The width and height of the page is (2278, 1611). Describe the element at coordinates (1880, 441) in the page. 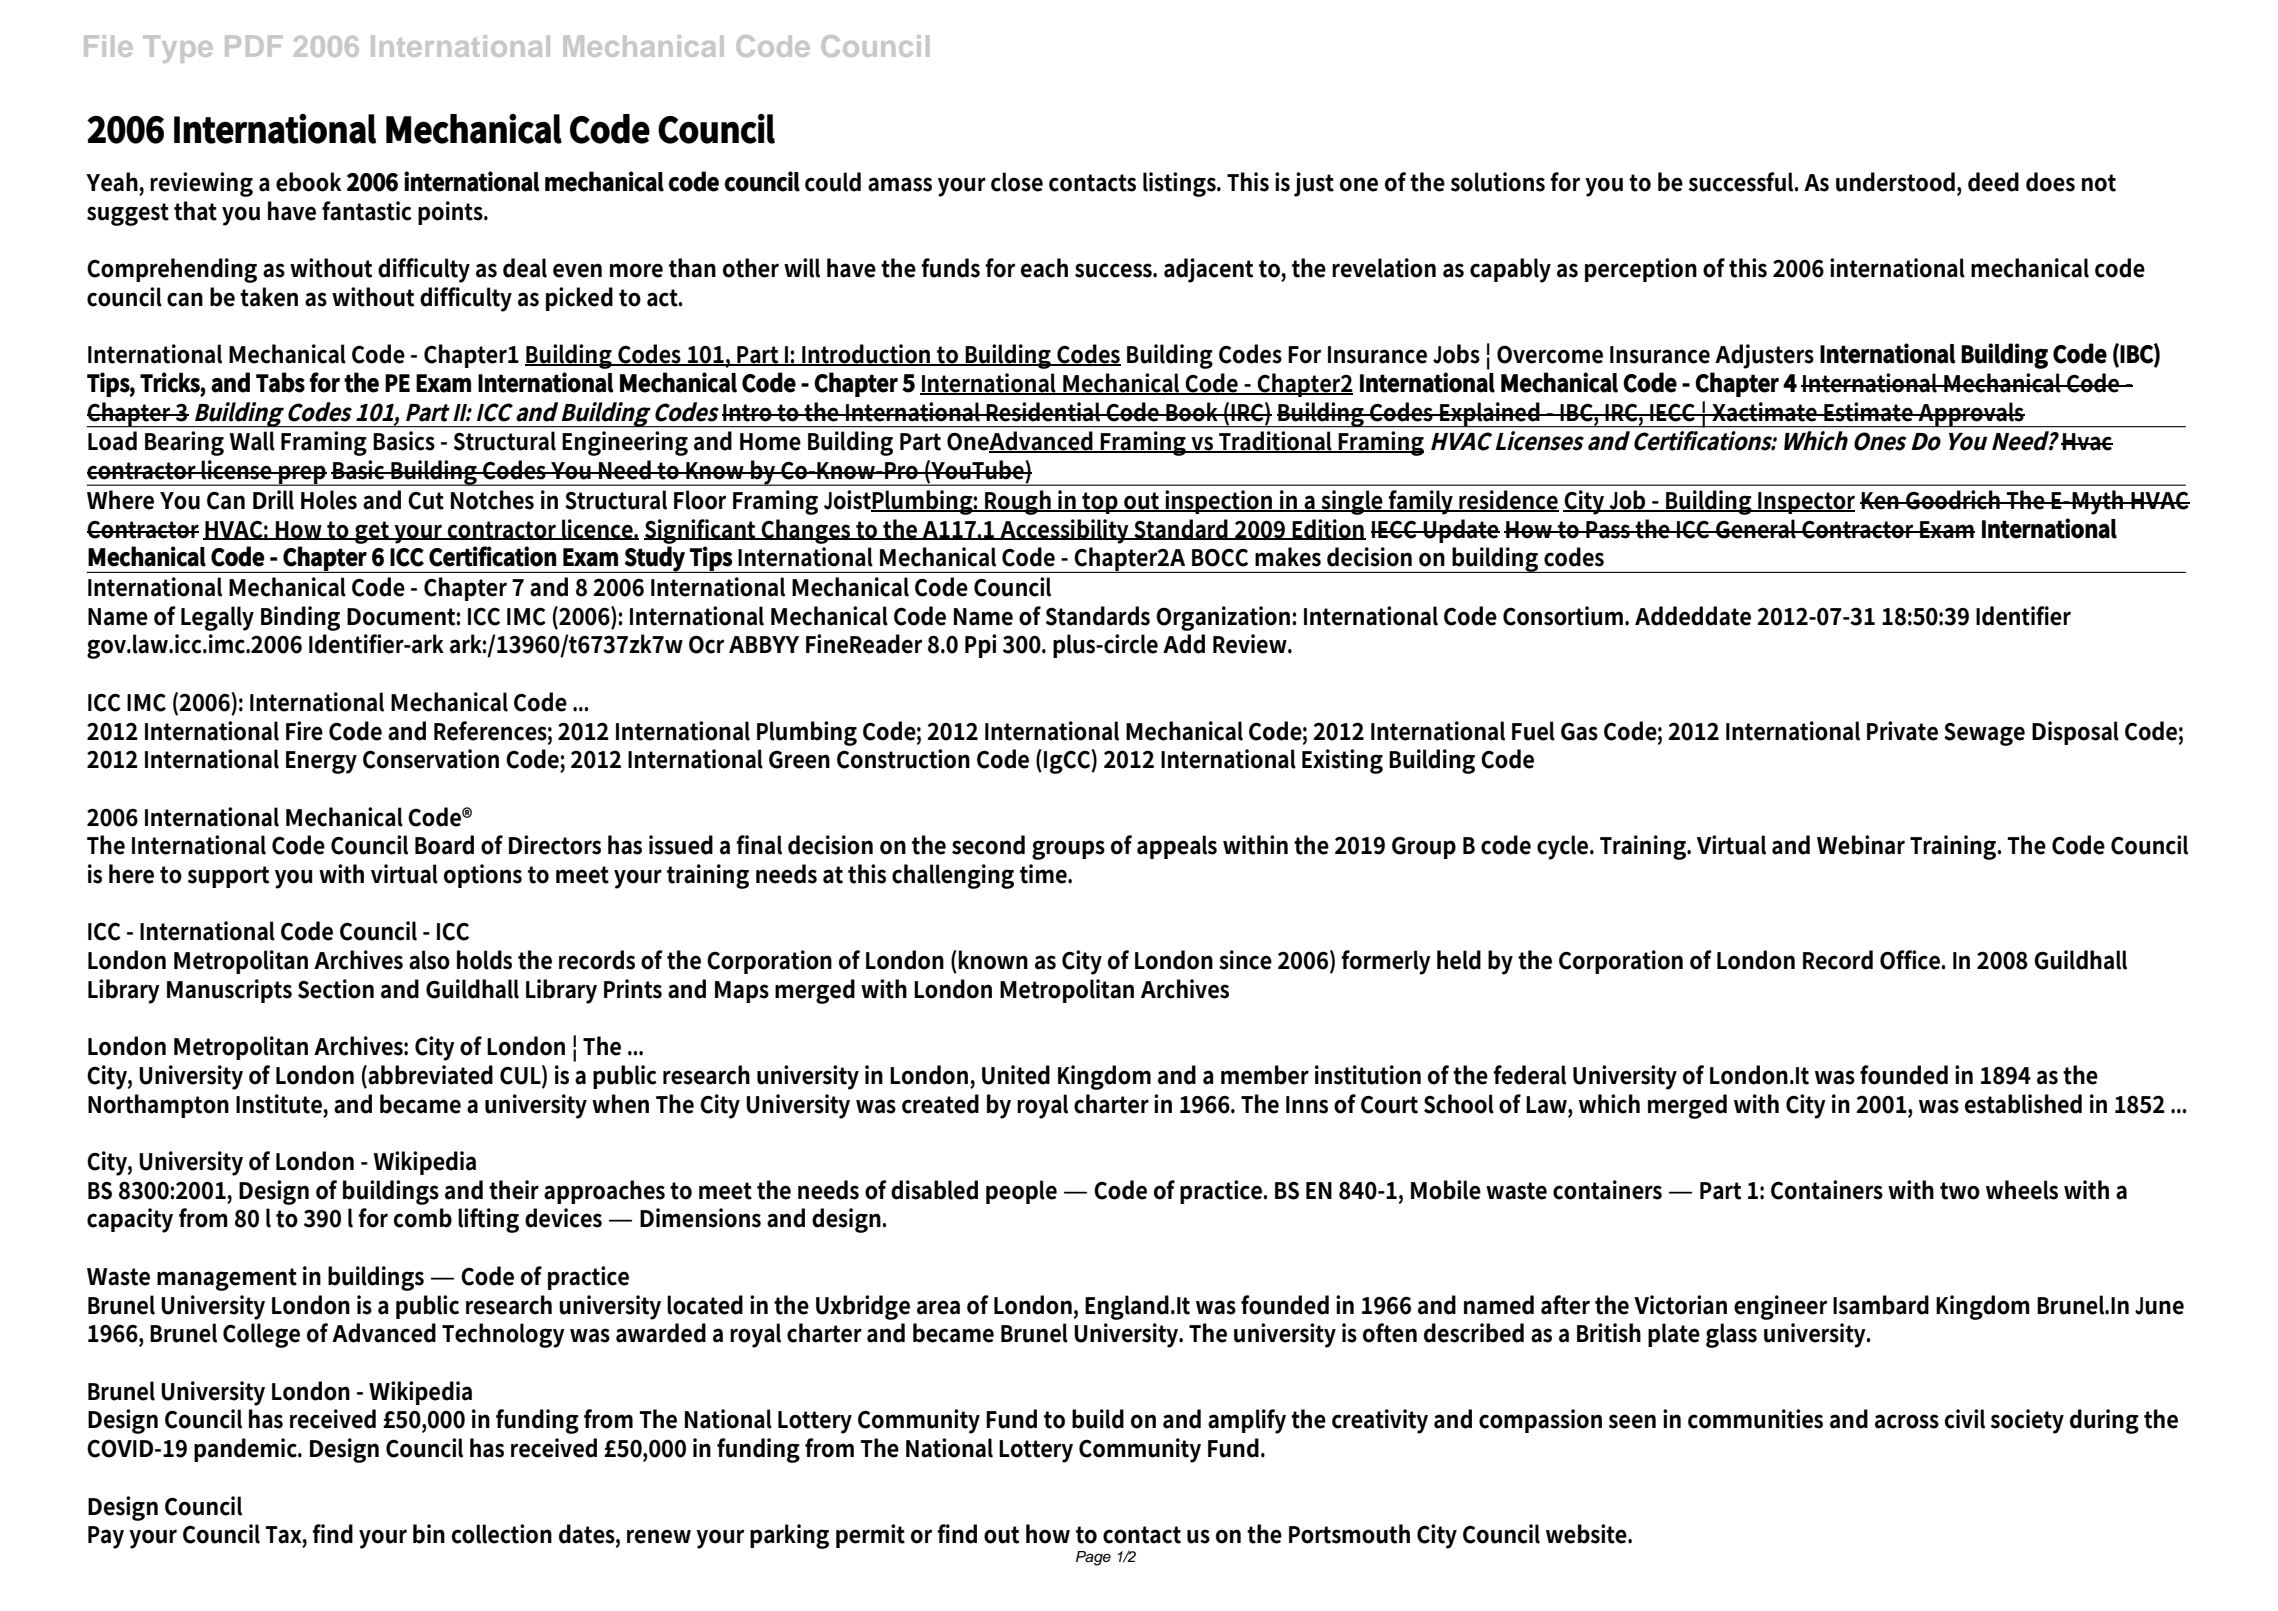

I see `Ones` at that location.
